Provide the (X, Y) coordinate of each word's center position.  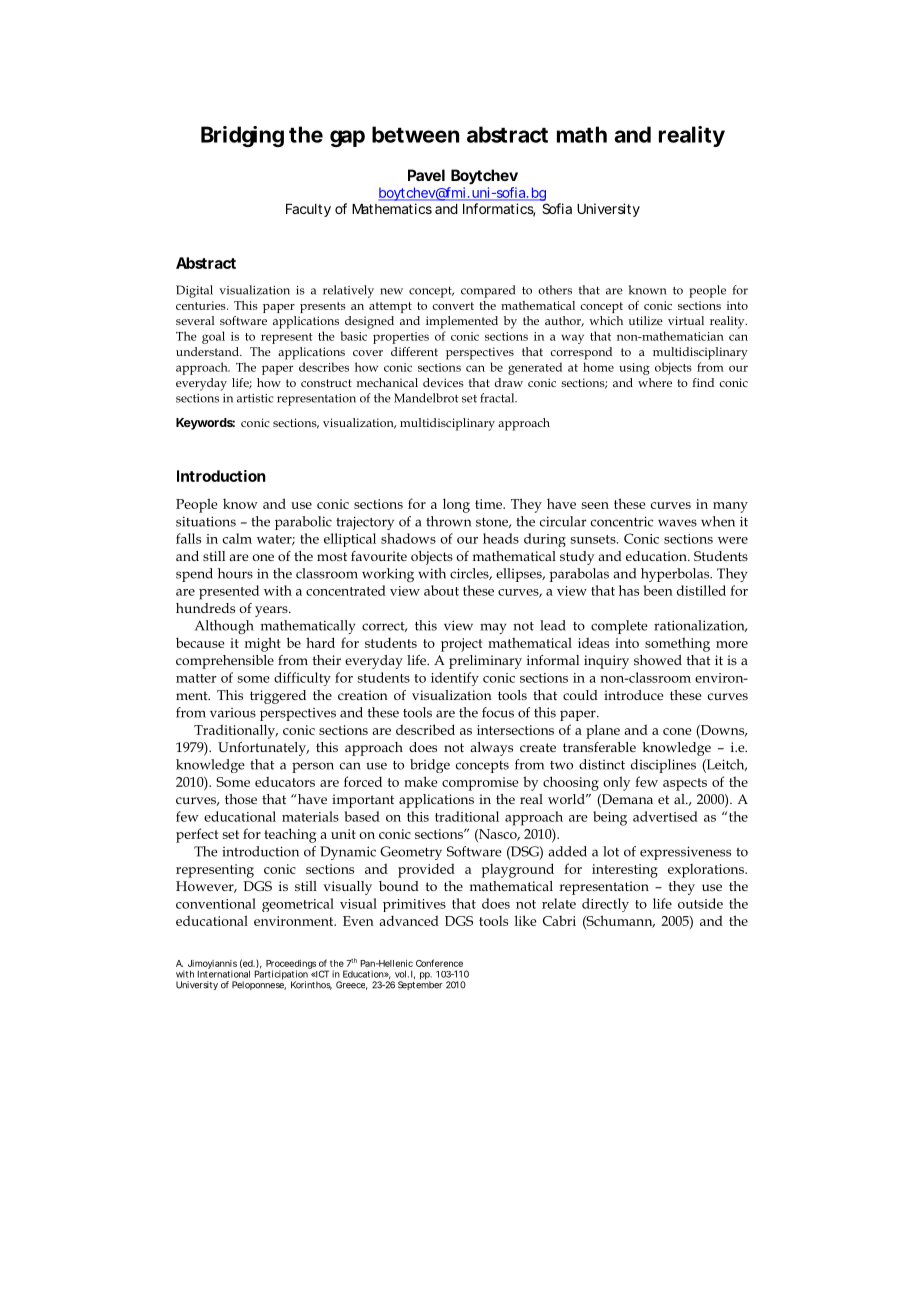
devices (443, 382)
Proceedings (291, 965)
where (655, 382)
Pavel (426, 175)
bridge (430, 766)
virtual (686, 320)
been (658, 590)
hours (235, 573)
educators (285, 781)
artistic (255, 398)
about (441, 590)
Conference (439, 963)
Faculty (308, 210)
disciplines (663, 766)
